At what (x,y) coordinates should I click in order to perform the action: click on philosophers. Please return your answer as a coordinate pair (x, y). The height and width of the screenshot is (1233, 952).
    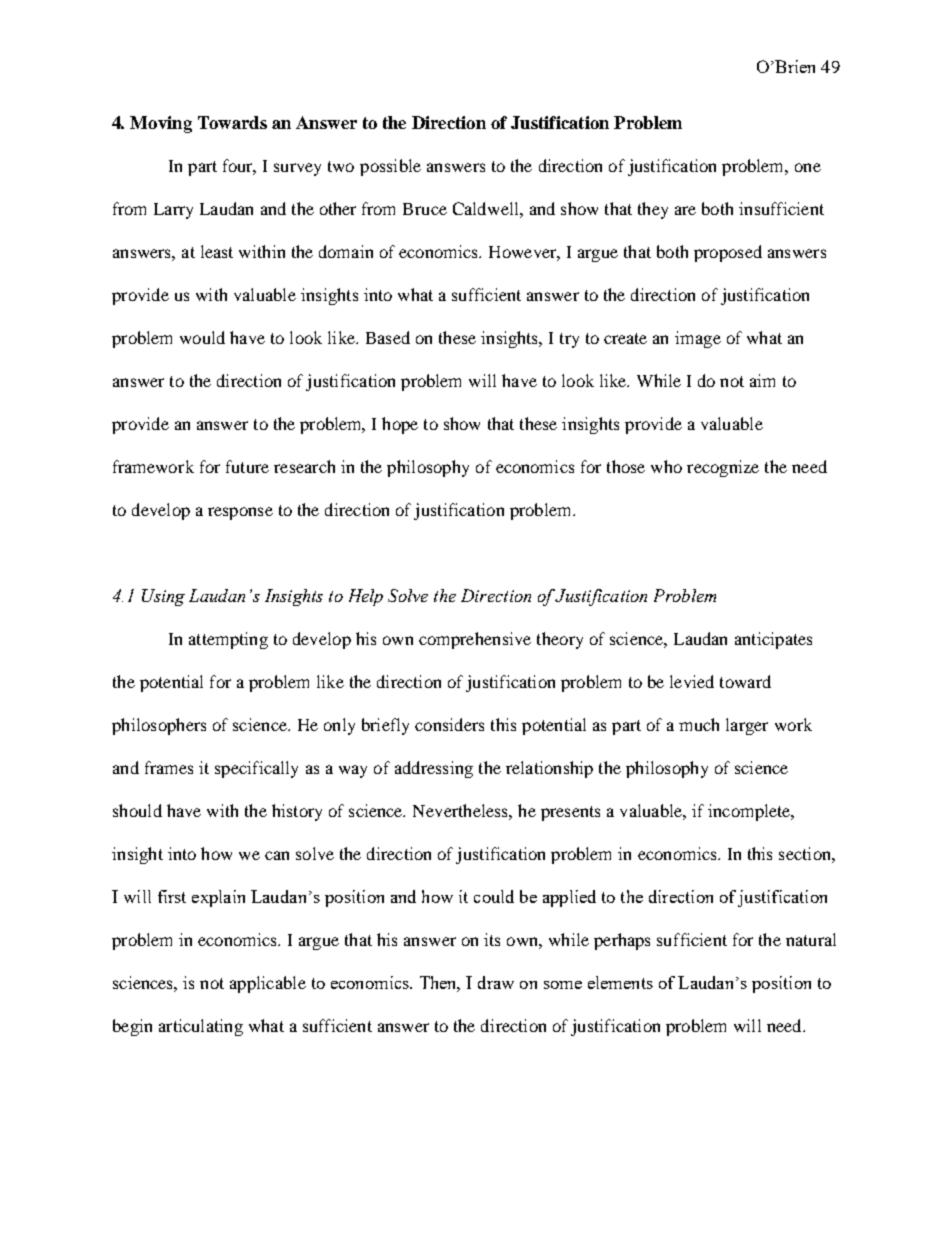
    Looking at the image, I should click on (159, 726).
